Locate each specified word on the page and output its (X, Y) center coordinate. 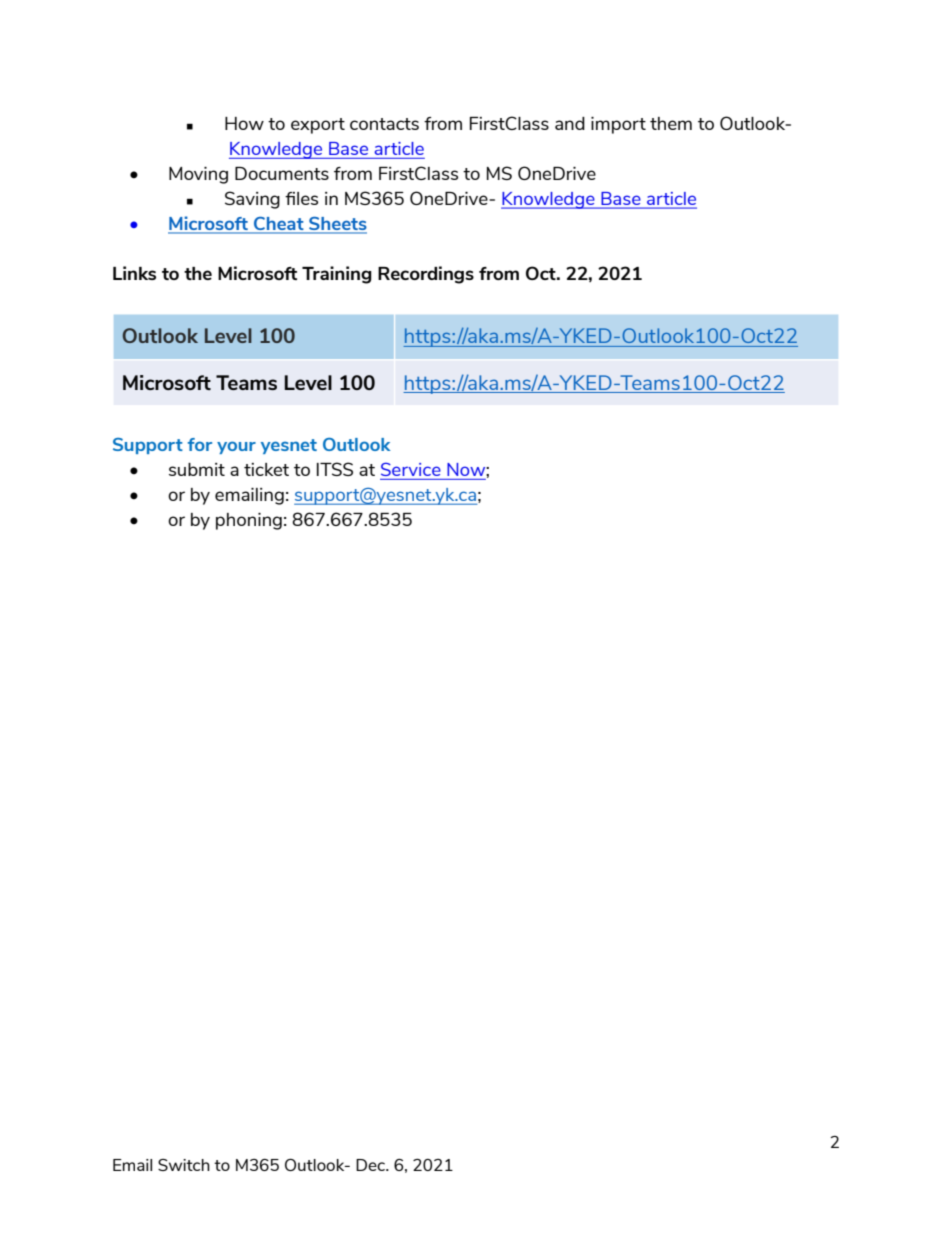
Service (411, 469)
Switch (184, 1165)
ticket (266, 469)
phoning (249, 521)
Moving (198, 175)
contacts (384, 124)
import (618, 125)
